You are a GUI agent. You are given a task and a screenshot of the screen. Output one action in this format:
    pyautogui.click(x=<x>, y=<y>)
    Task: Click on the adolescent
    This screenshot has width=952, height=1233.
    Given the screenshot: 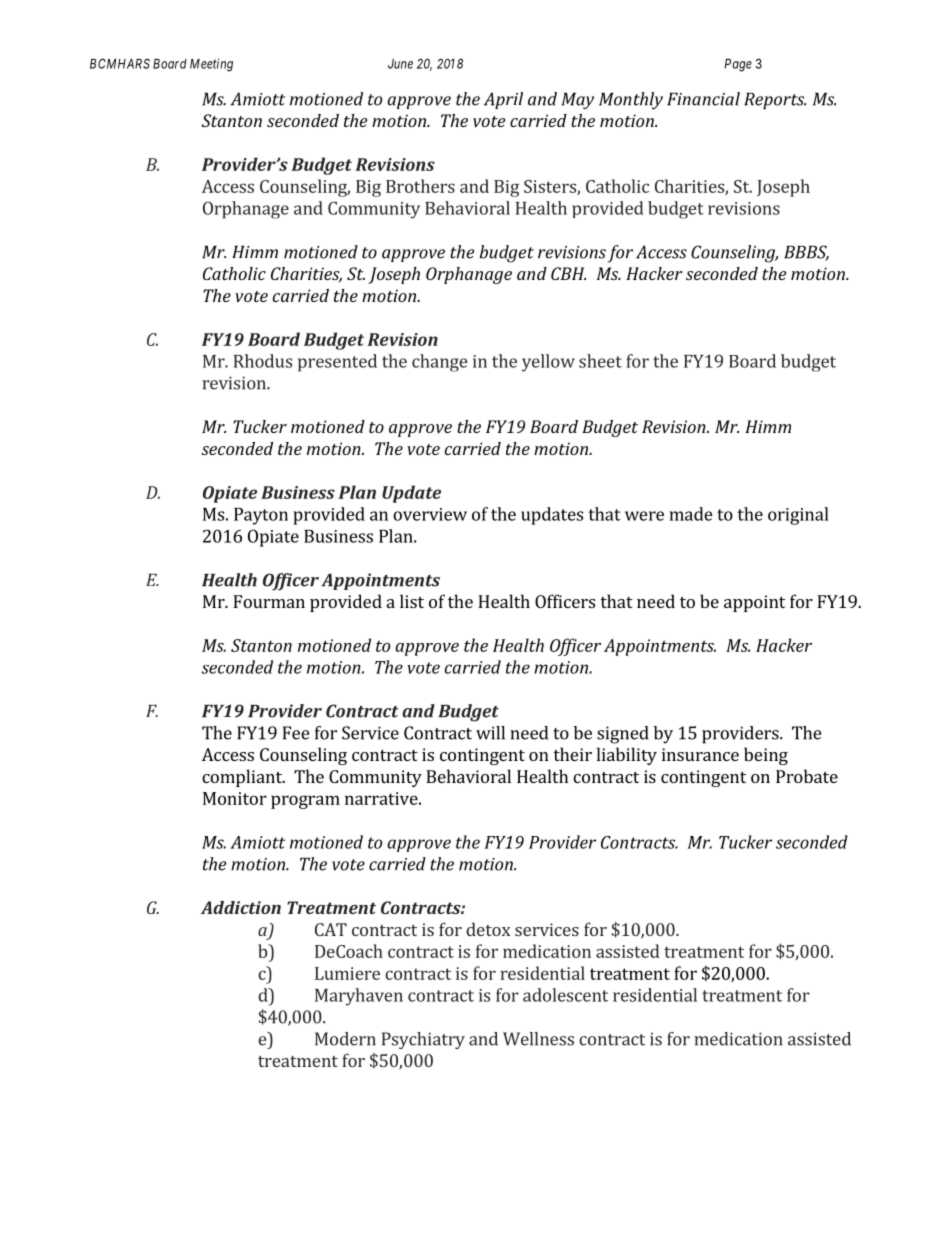 What is the action you would take?
    pyautogui.click(x=565, y=995)
